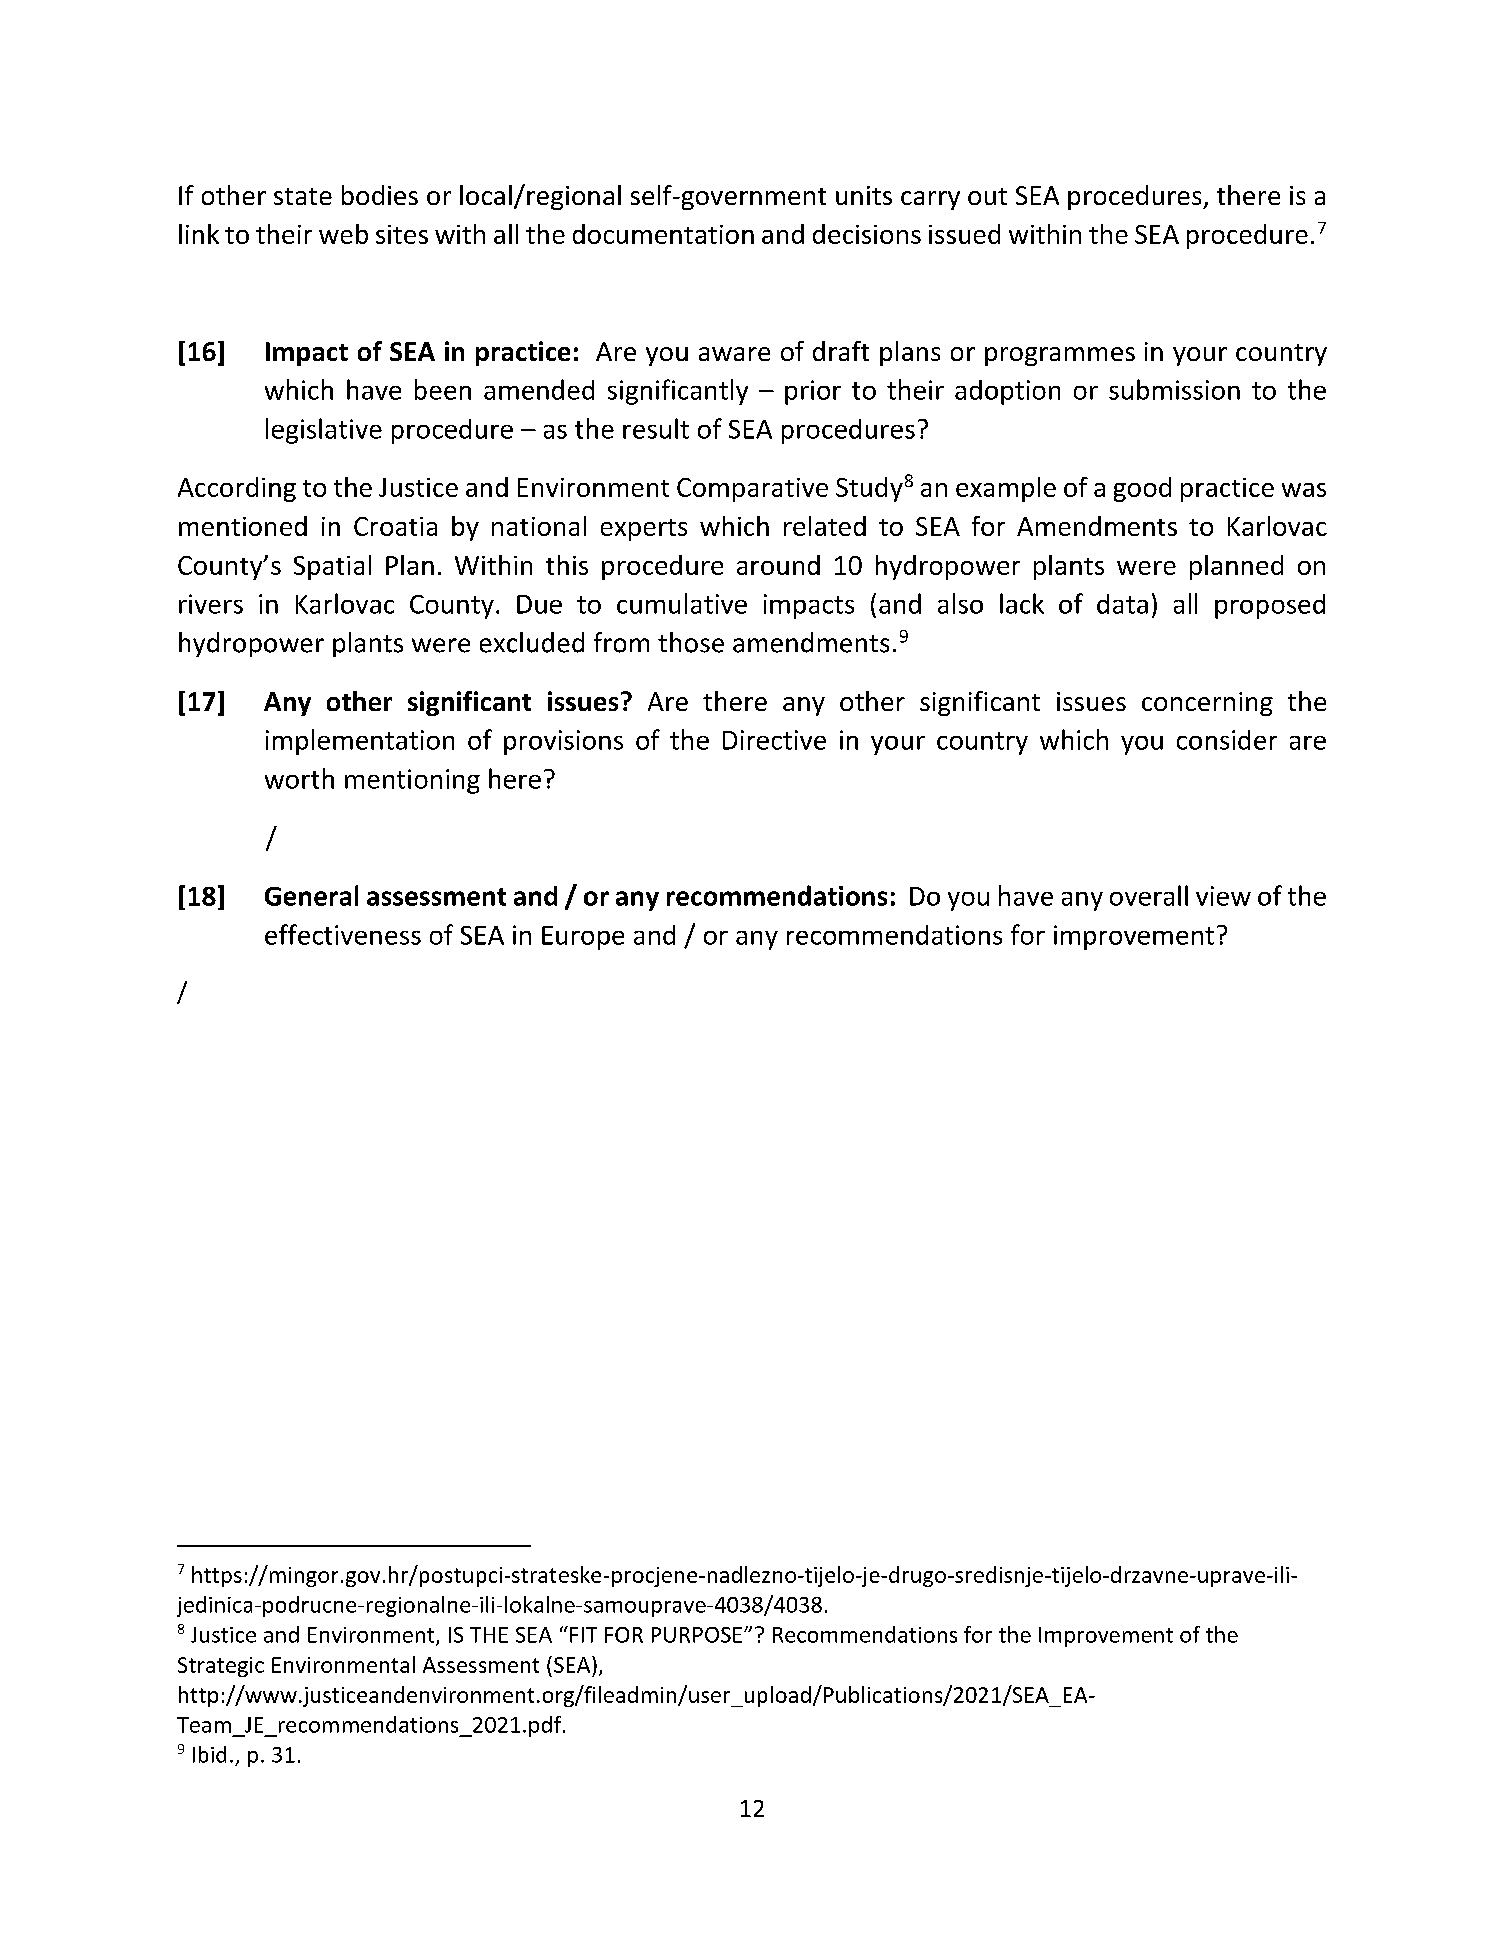 The image size is (1504, 1946). Describe the element at coordinates (583, 938) in the page. I see `Europe` at that location.
